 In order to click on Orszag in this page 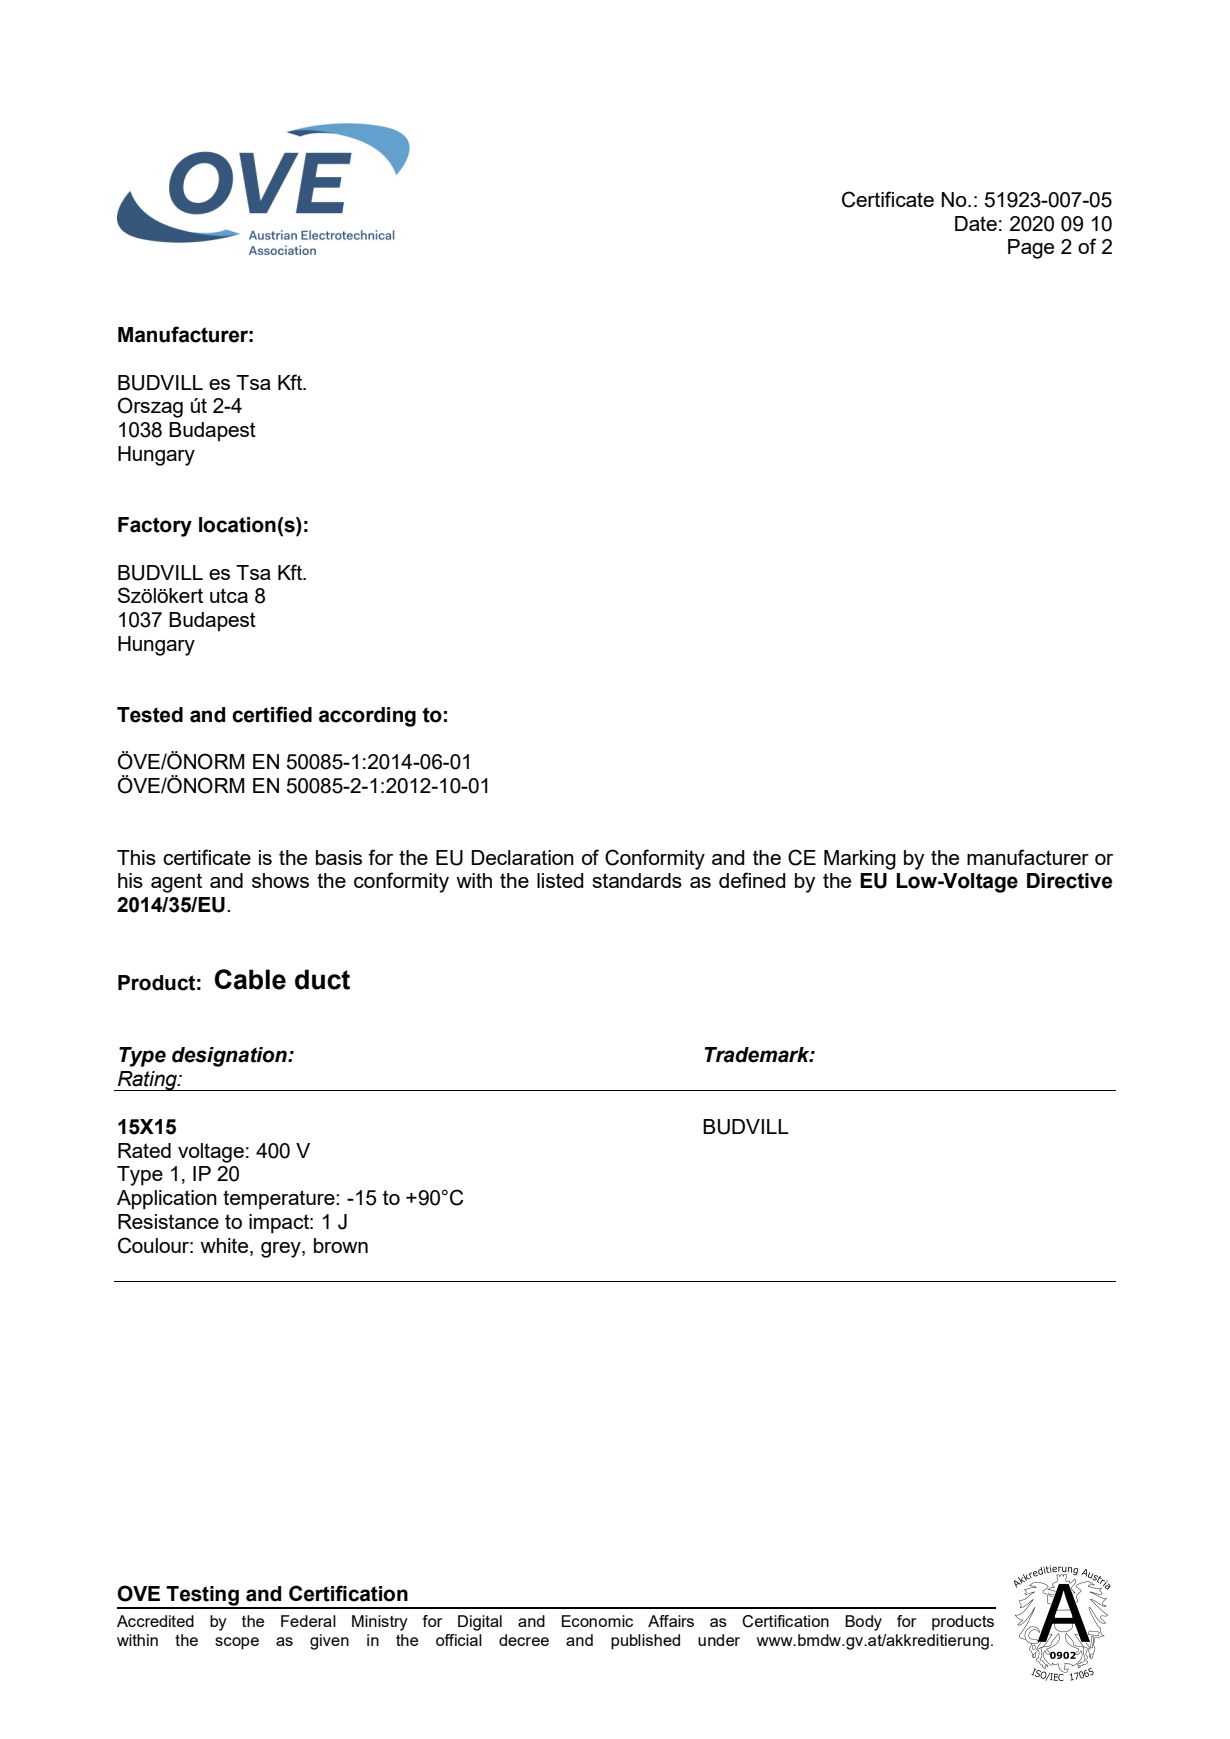, I will do `click(150, 407)`.
